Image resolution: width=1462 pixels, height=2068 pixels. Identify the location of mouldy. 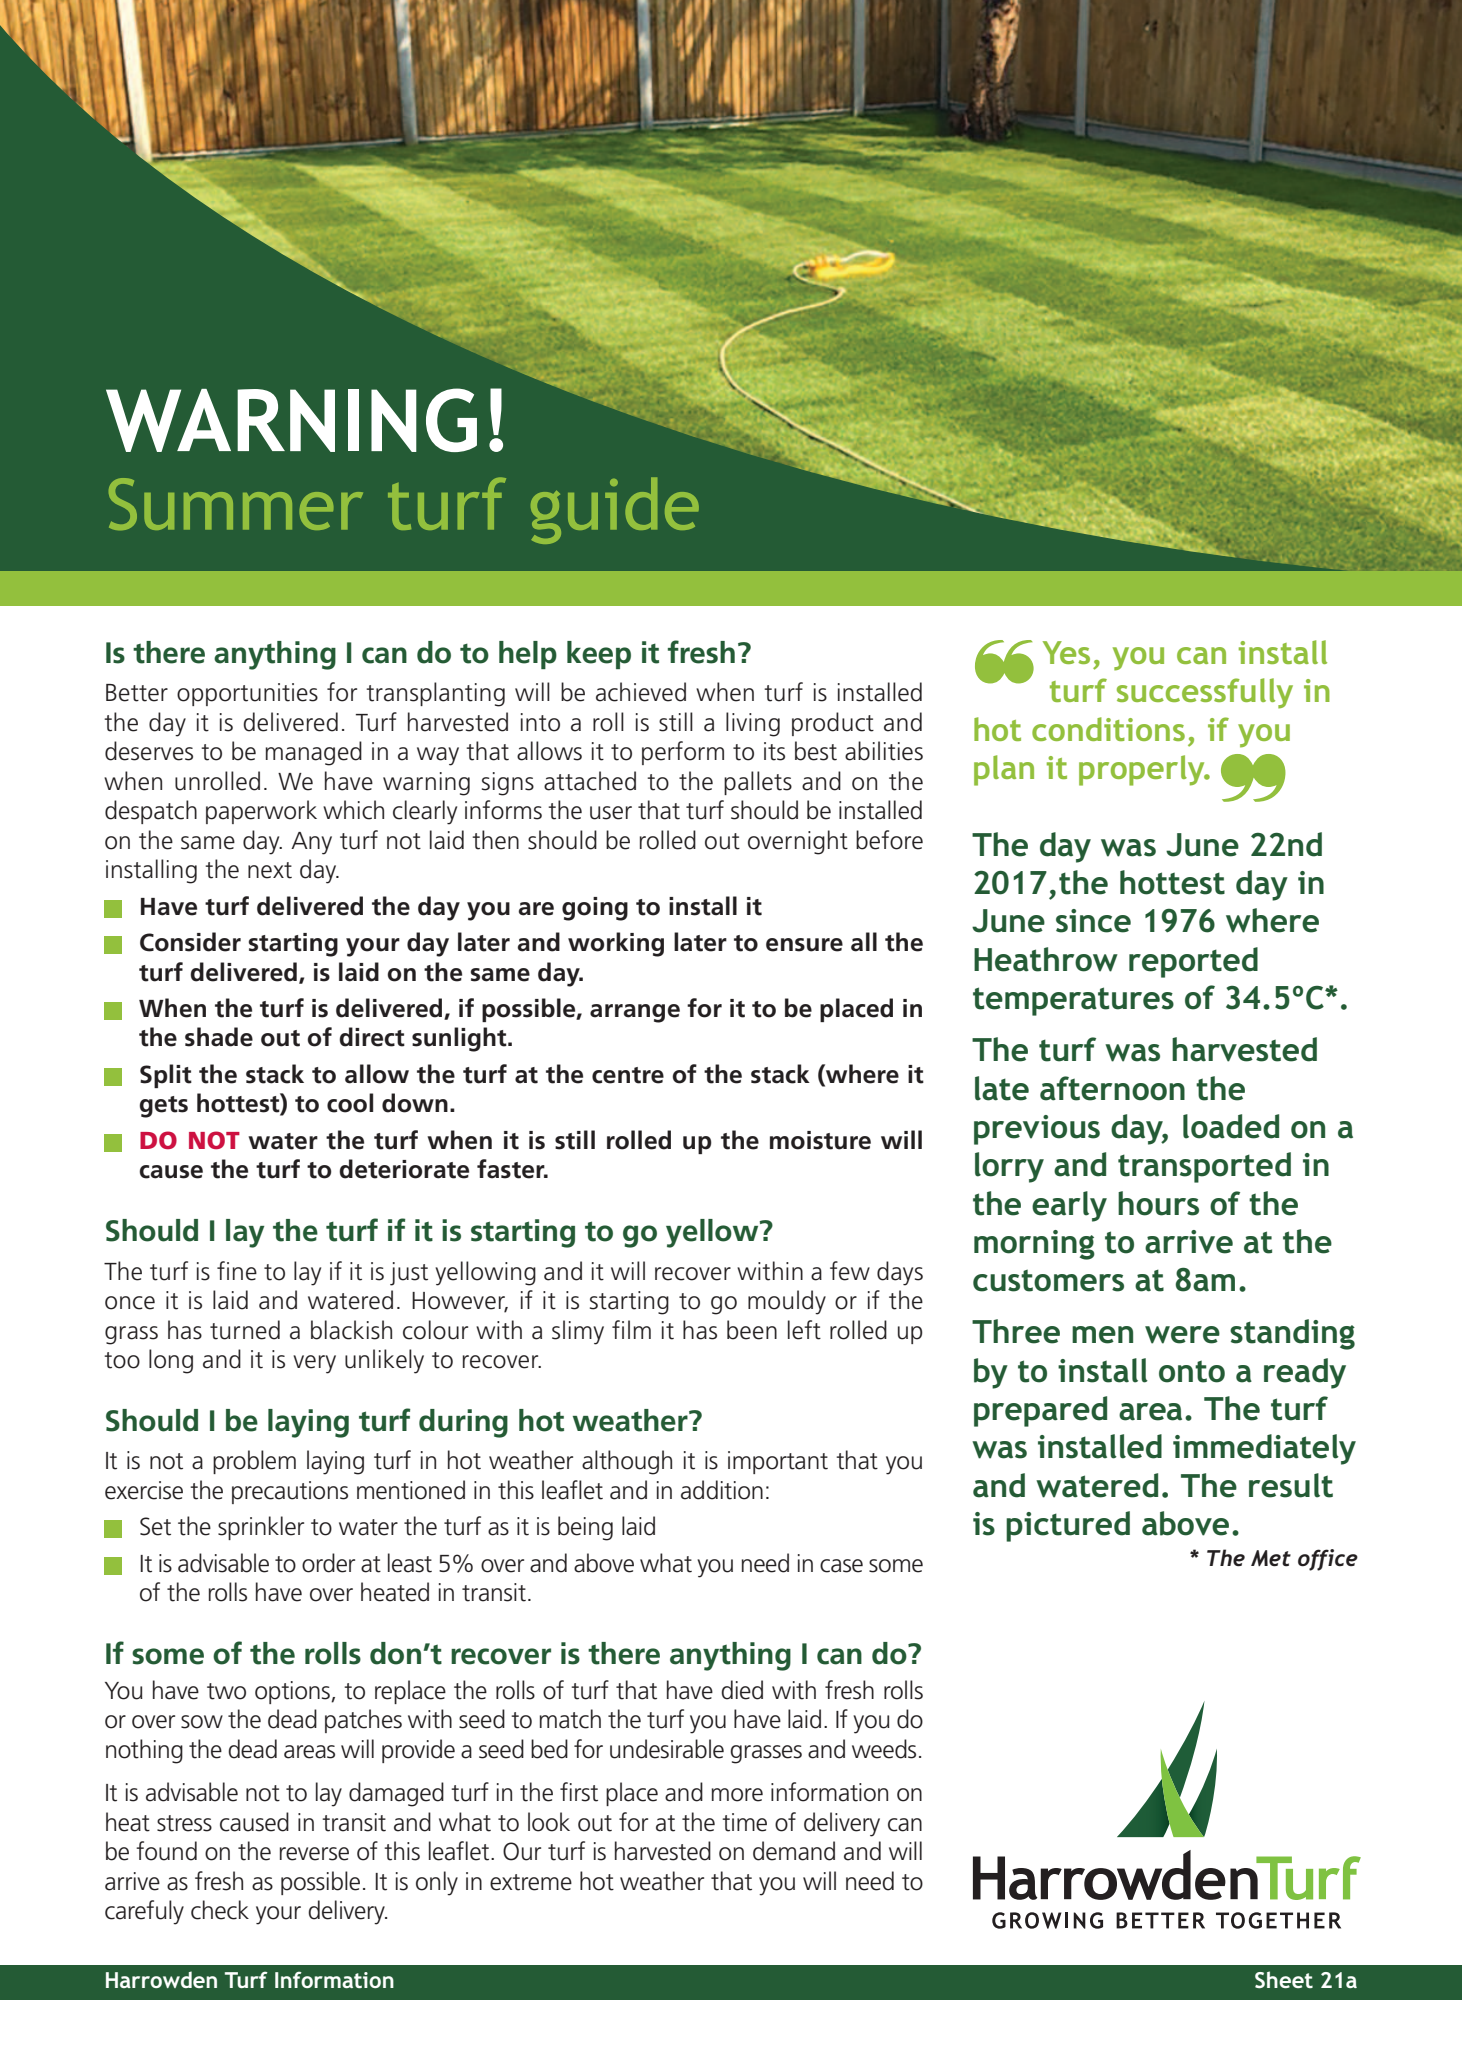
(787, 1302).
